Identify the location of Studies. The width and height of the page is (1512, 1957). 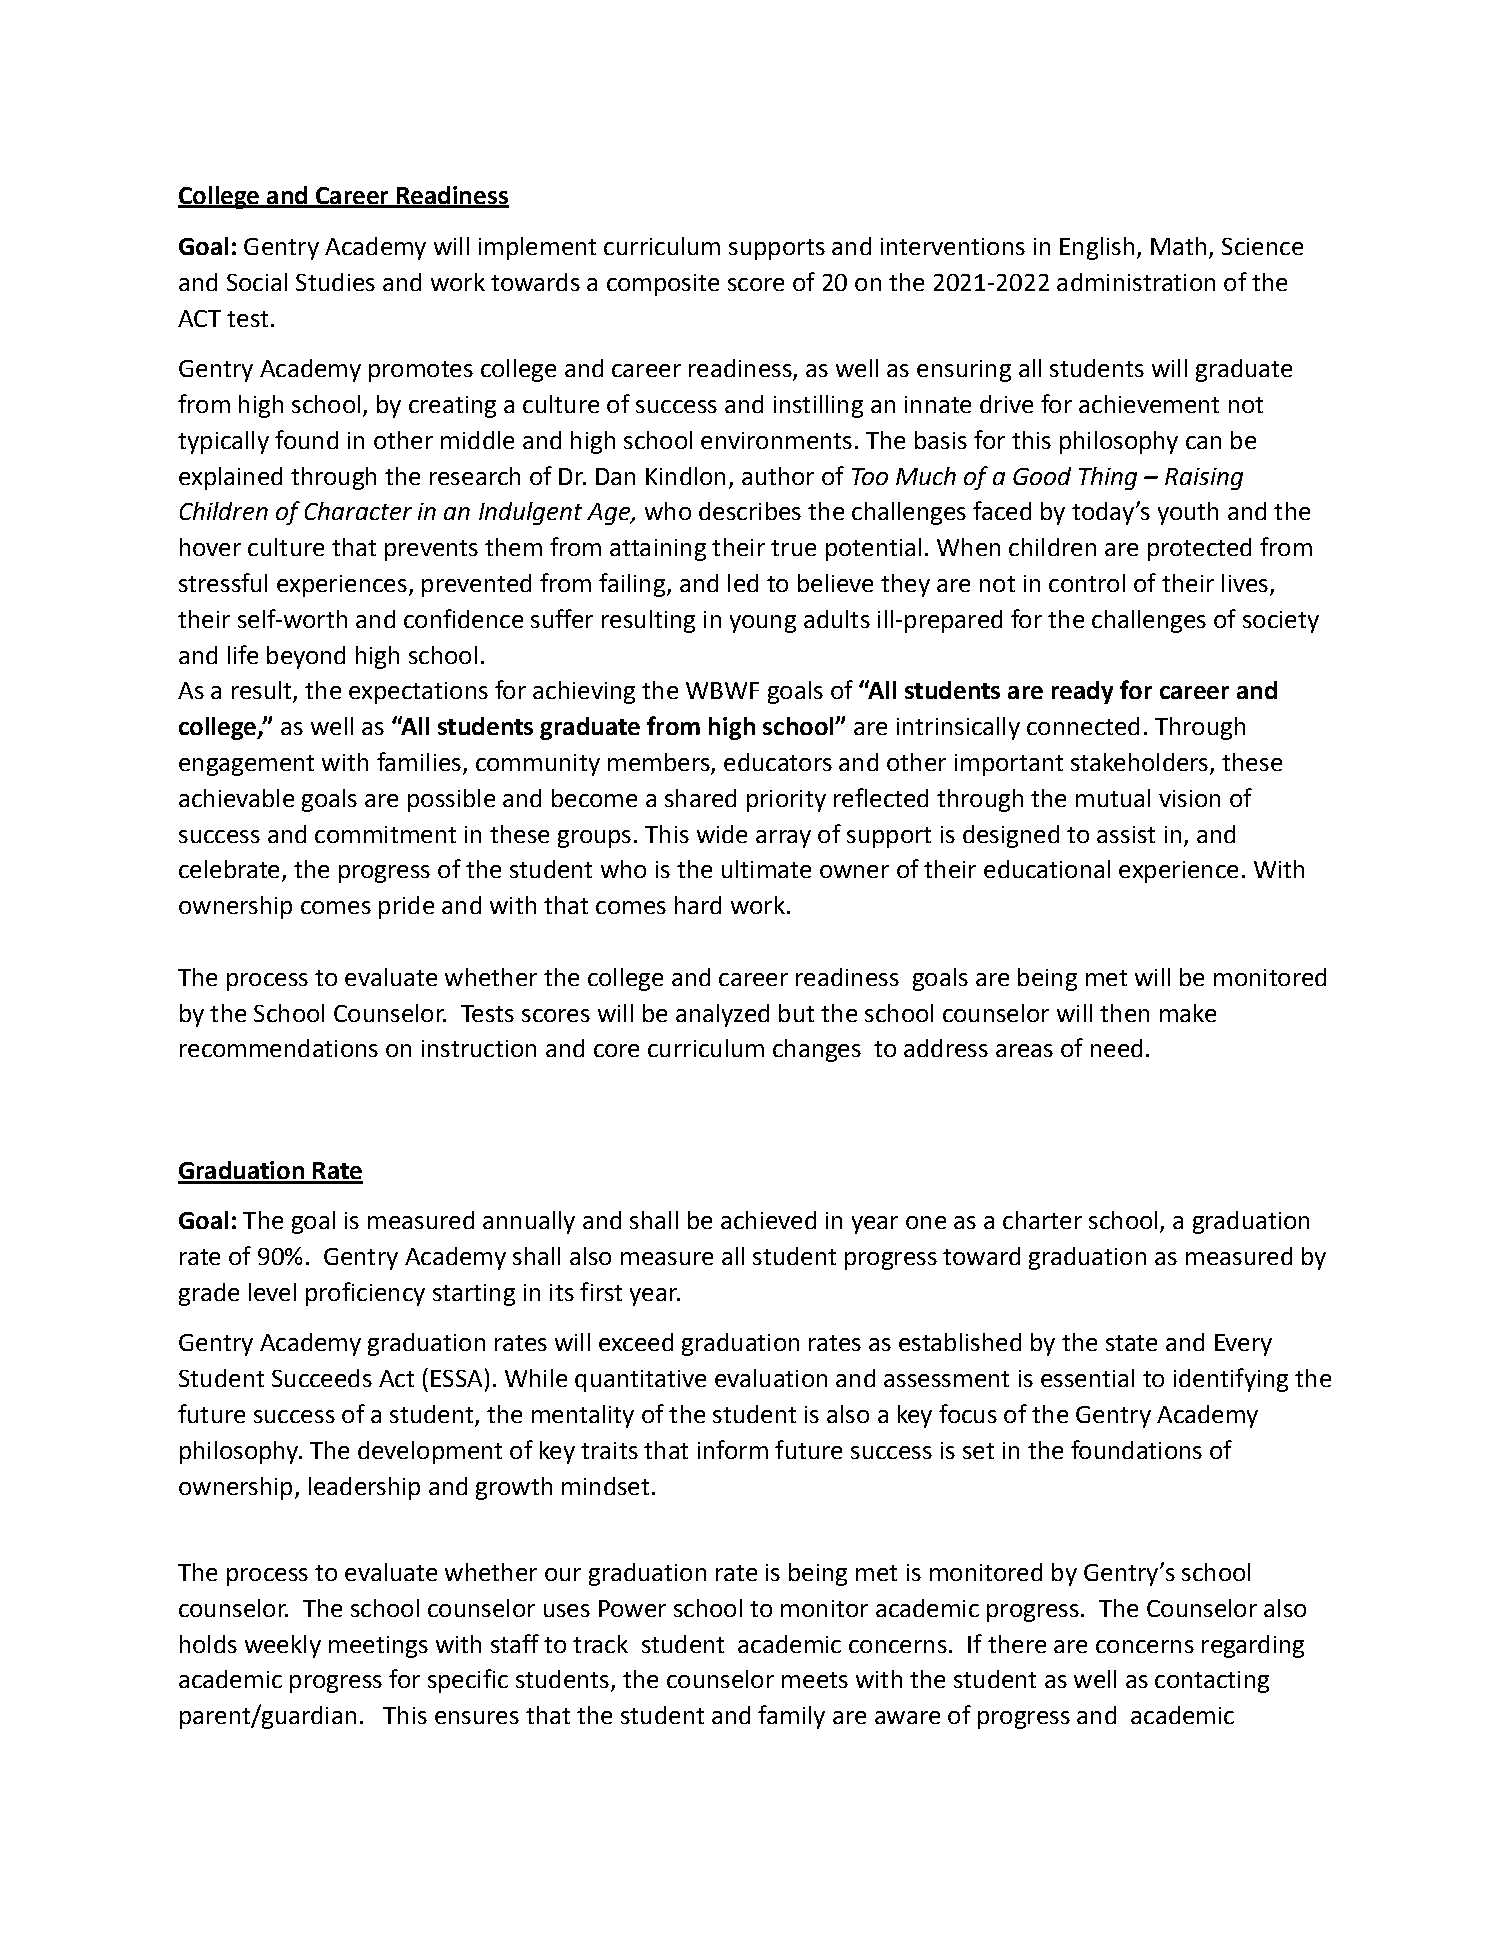
(335, 282).
